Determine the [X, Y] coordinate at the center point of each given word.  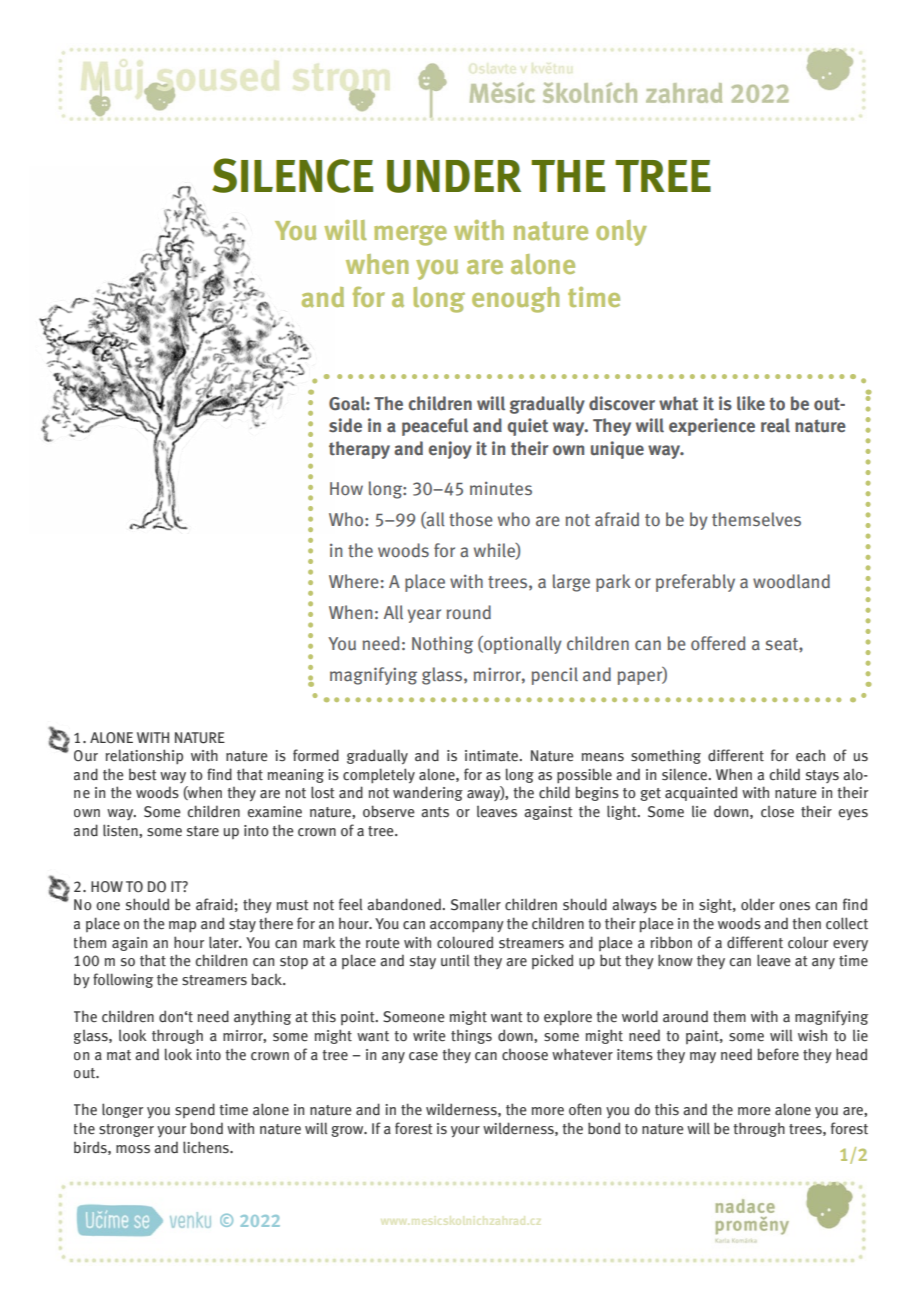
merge [410, 235]
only [621, 233]
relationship [144, 756]
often [585, 1109]
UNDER [454, 176]
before [778, 1054]
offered [718, 643]
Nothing [442, 645]
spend [195, 1110]
